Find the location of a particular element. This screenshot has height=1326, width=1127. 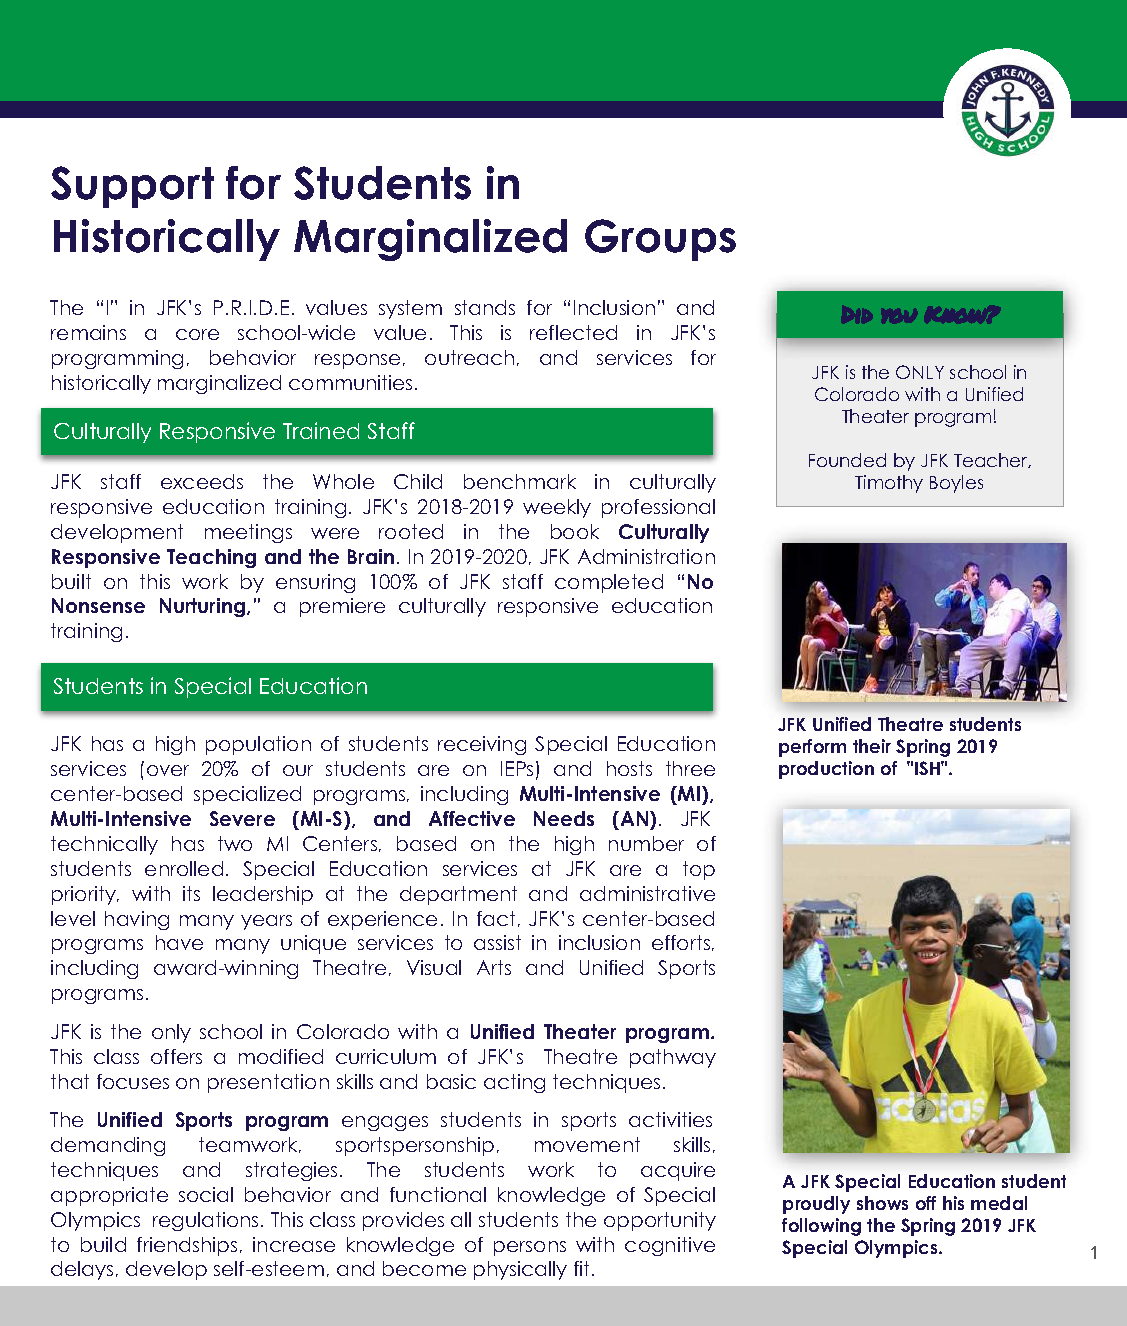

receiving is located at coordinates (482, 745).
